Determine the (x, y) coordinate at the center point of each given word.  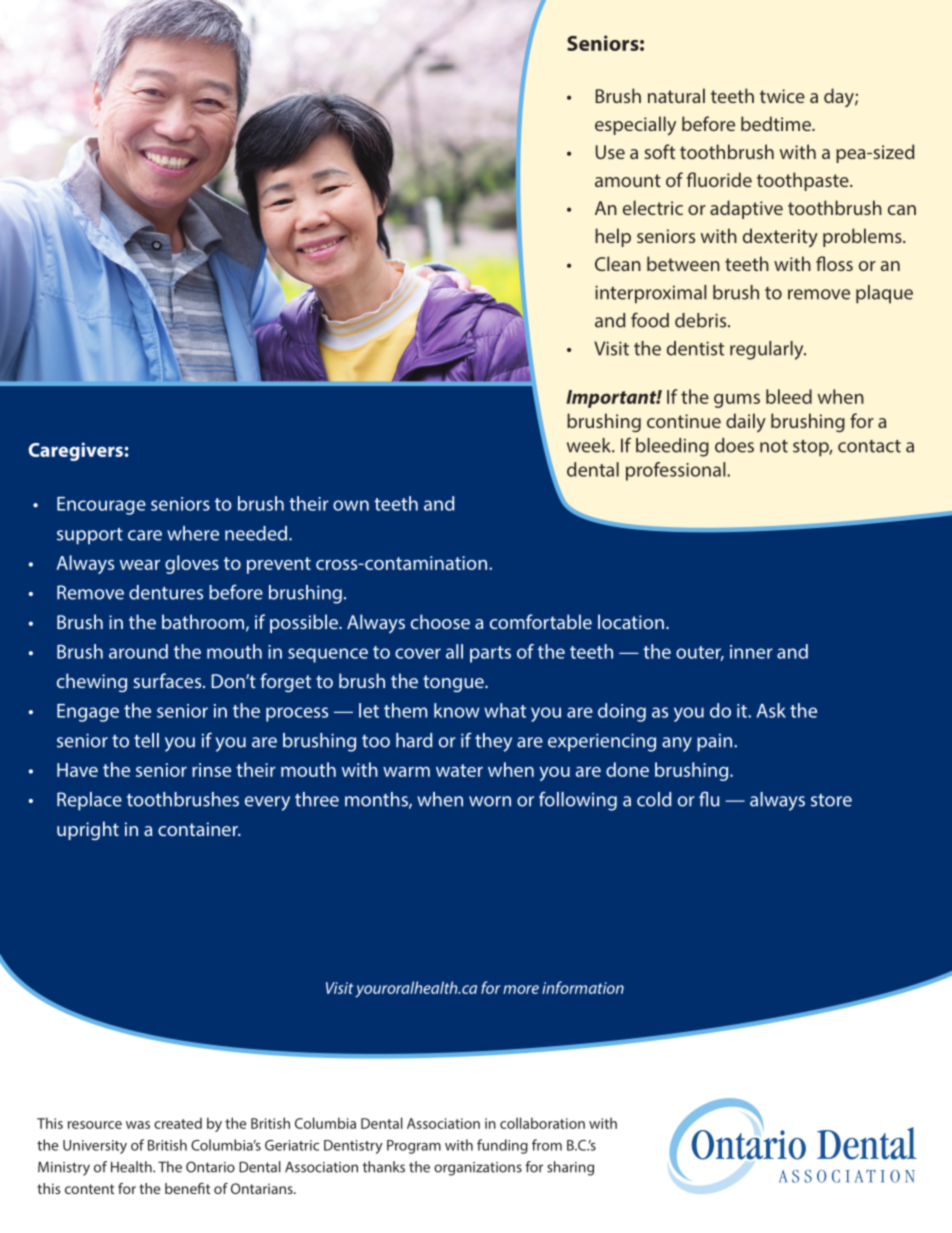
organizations (478, 1169)
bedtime (777, 123)
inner (751, 652)
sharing (570, 1168)
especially (635, 126)
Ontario (210, 1167)
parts (490, 654)
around (138, 651)
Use (610, 152)
